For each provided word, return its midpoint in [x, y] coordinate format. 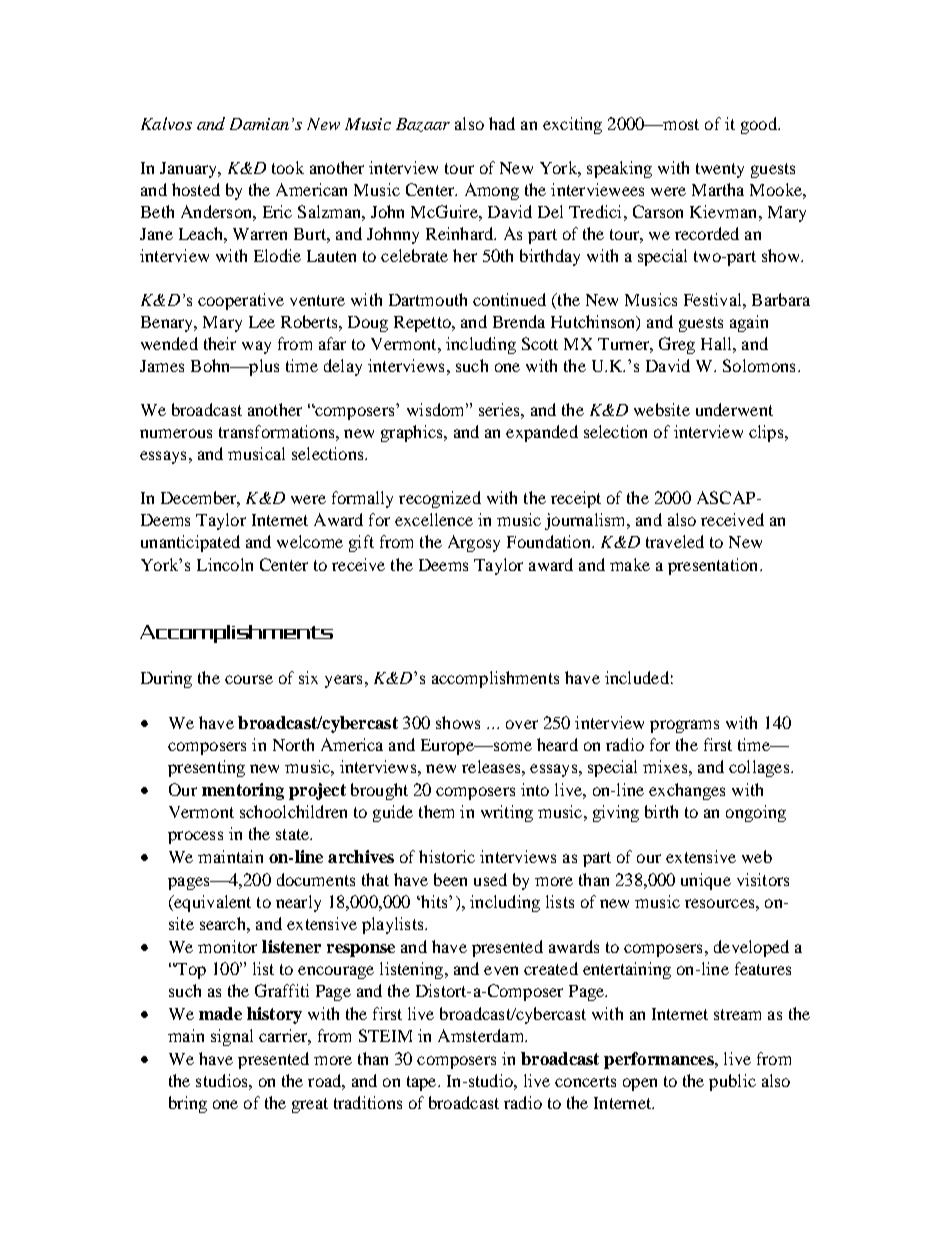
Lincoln [225, 564]
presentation [714, 566]
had [502, 123]
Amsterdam [482, 1035]
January [190, 170]
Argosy [474, 543]
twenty [720, 170]
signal [232, 1037]
